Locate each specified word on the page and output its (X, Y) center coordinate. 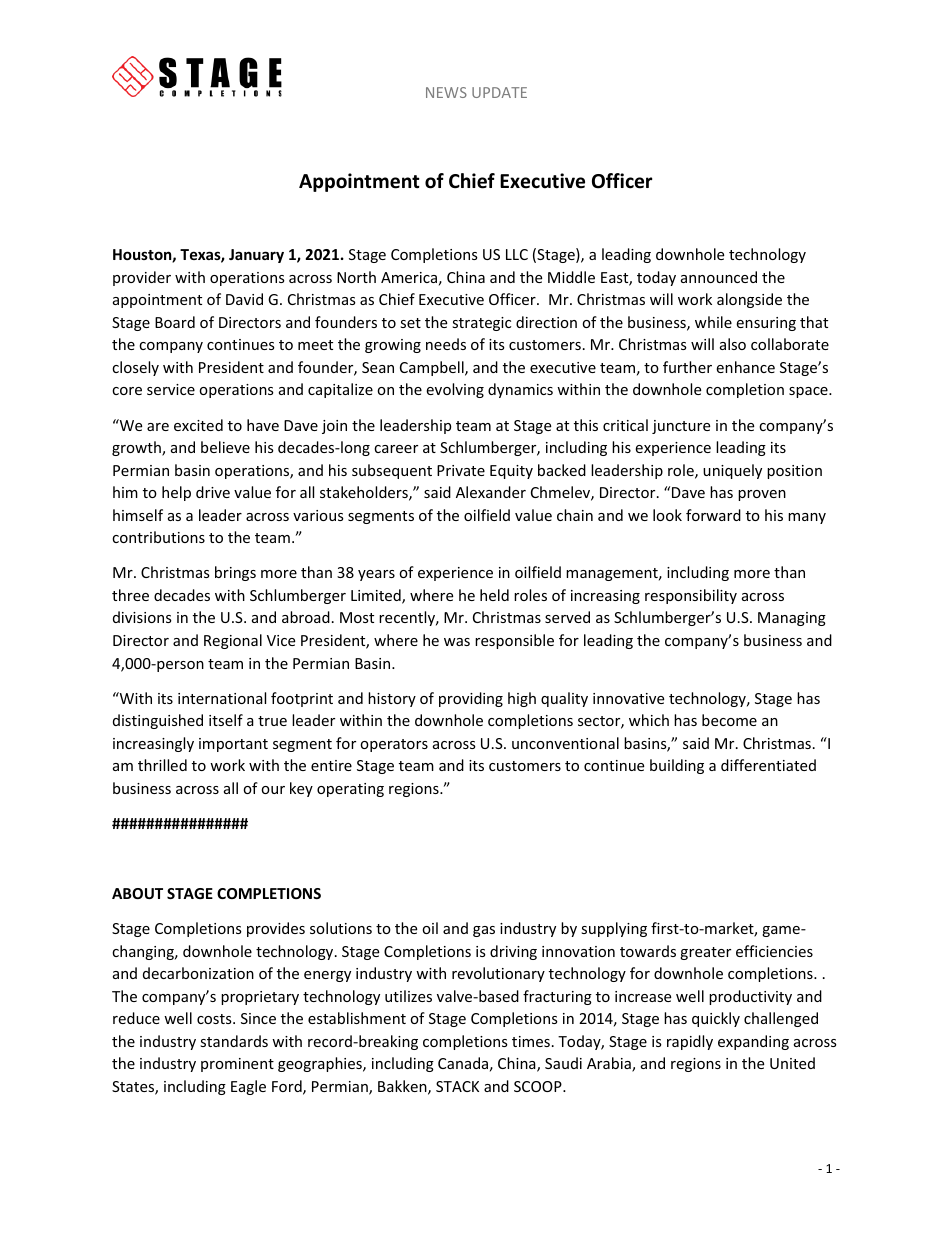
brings (235, 573)
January (256, 256)
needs (446, 344)
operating (350, 790)
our (273, 790)
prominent (237, 1065)
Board (175, 322)
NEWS (446, 92)
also (733, 344)
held (494, 595)
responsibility (691, 596)
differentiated (768, 765)
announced (719, 277)
